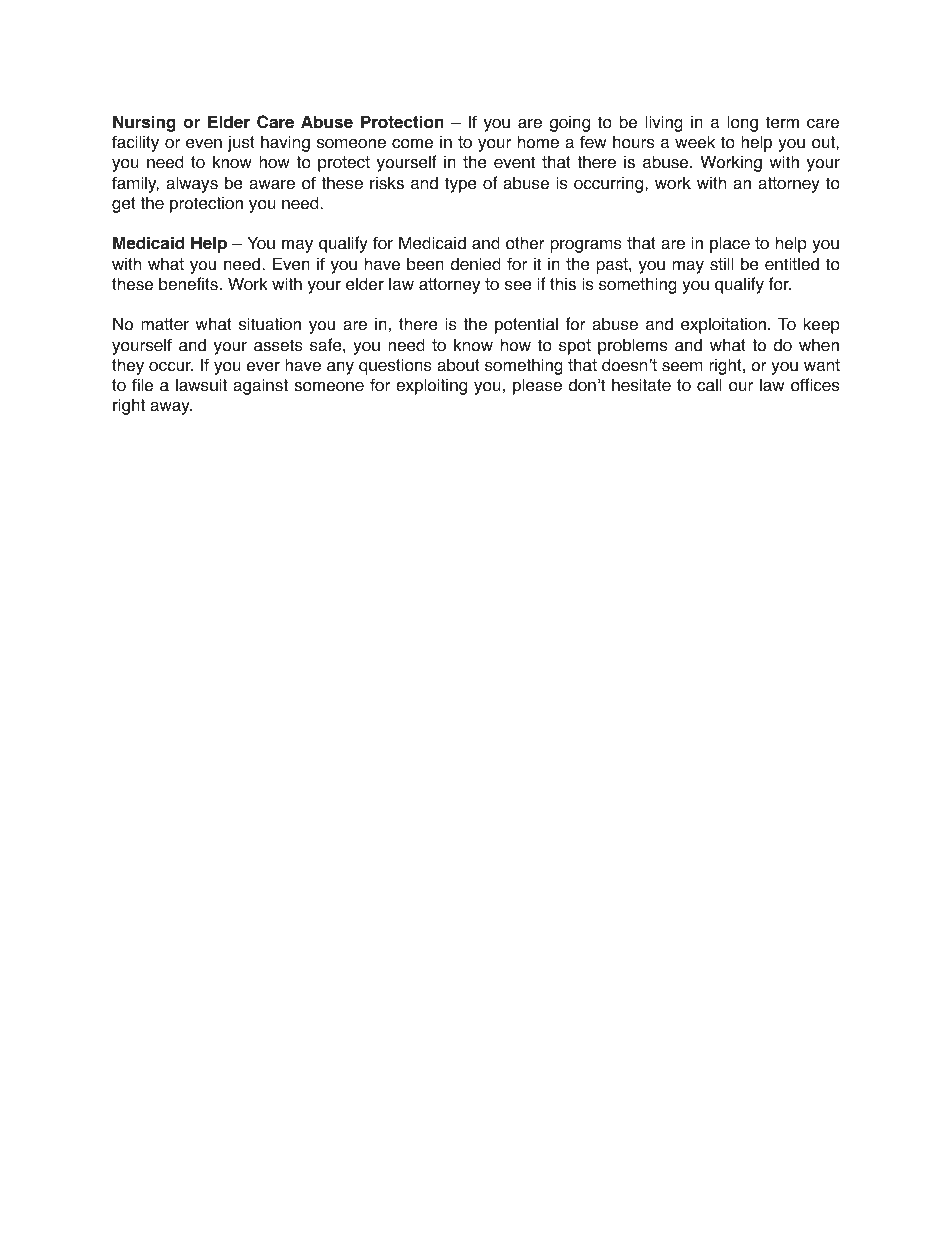  What do you see at coordinates (241, 143) in the page?
I see `just` at bounding box center [241, 143].
